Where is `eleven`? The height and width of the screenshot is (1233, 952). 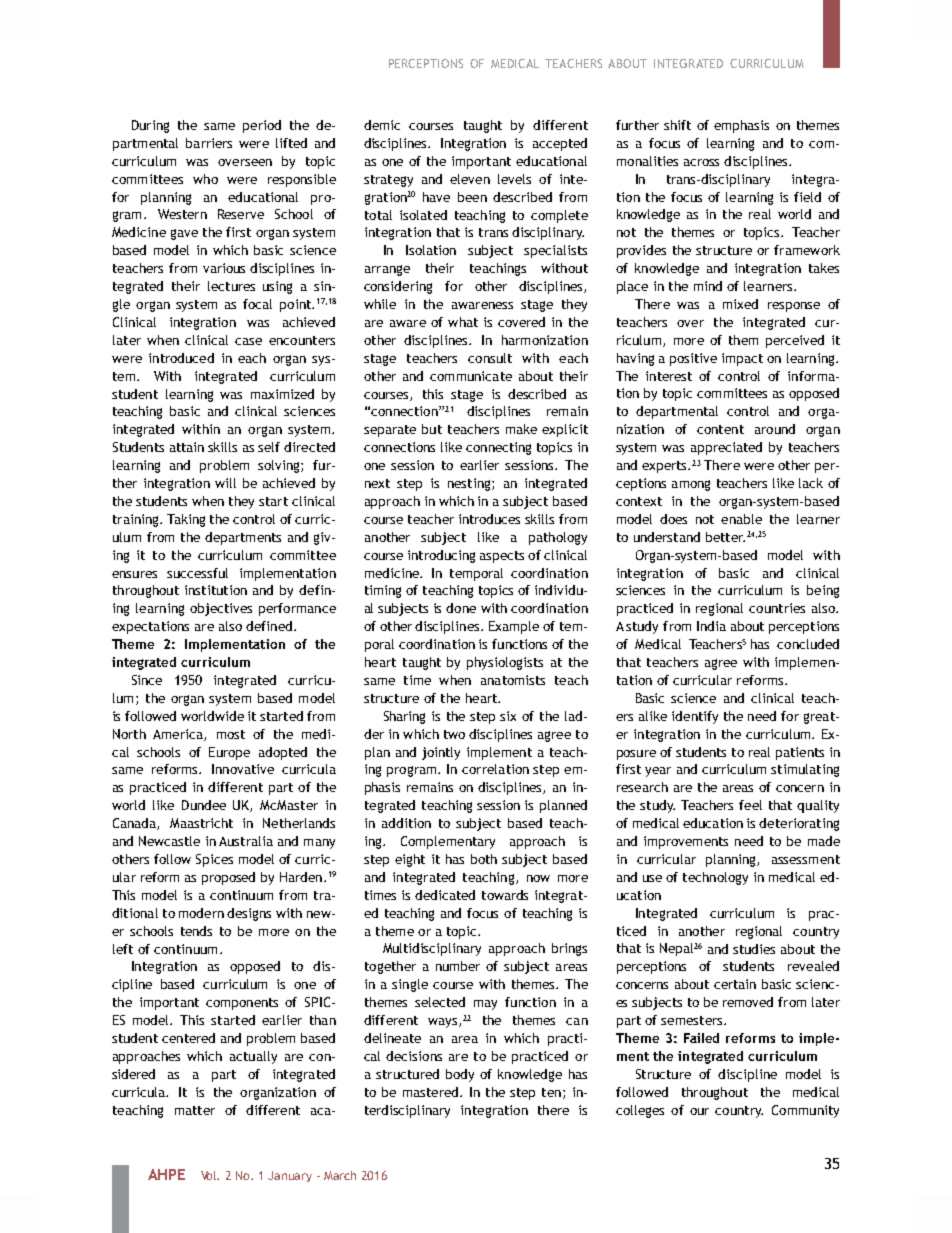 eleven is located at coordinates (470, 179).
